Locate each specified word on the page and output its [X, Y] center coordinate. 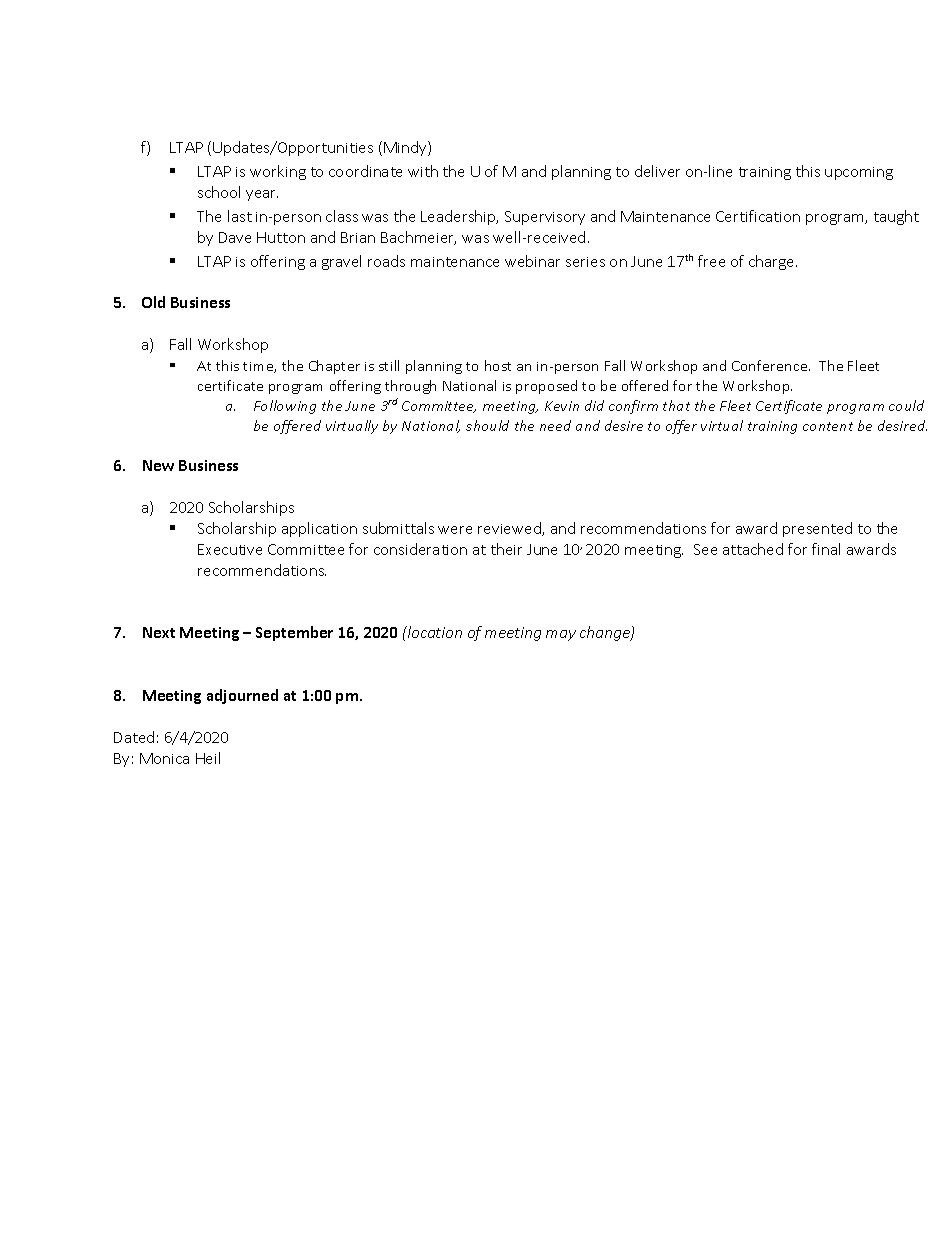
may [561, 635]
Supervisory [545, 218]
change [606, 633]
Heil [208, 758]
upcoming [859, 173]
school [219, 192]
